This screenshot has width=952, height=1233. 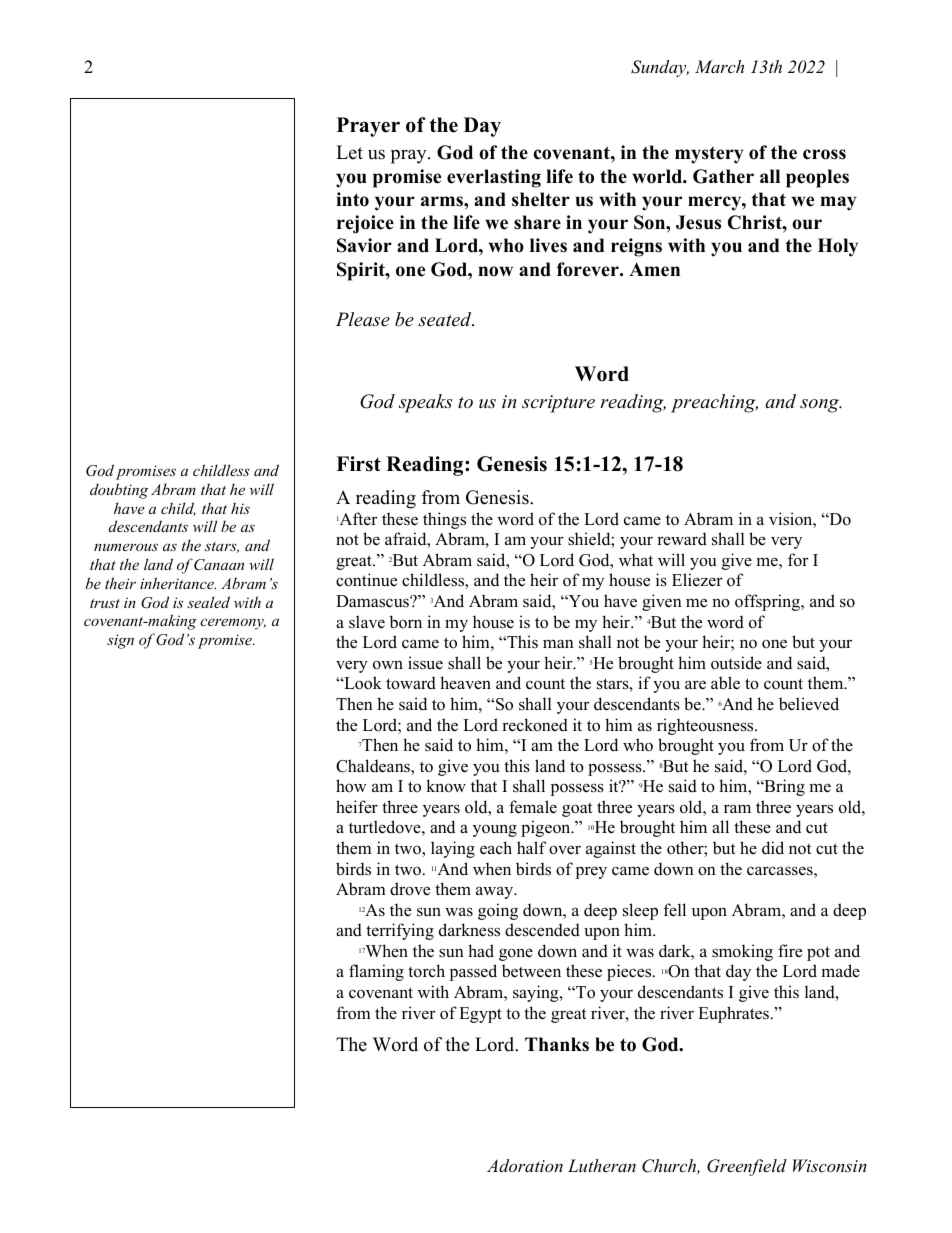 What do you see at coordinates (494, 178) in the screenshot?
I see `everlasting` at bounding box center [494, 178].
